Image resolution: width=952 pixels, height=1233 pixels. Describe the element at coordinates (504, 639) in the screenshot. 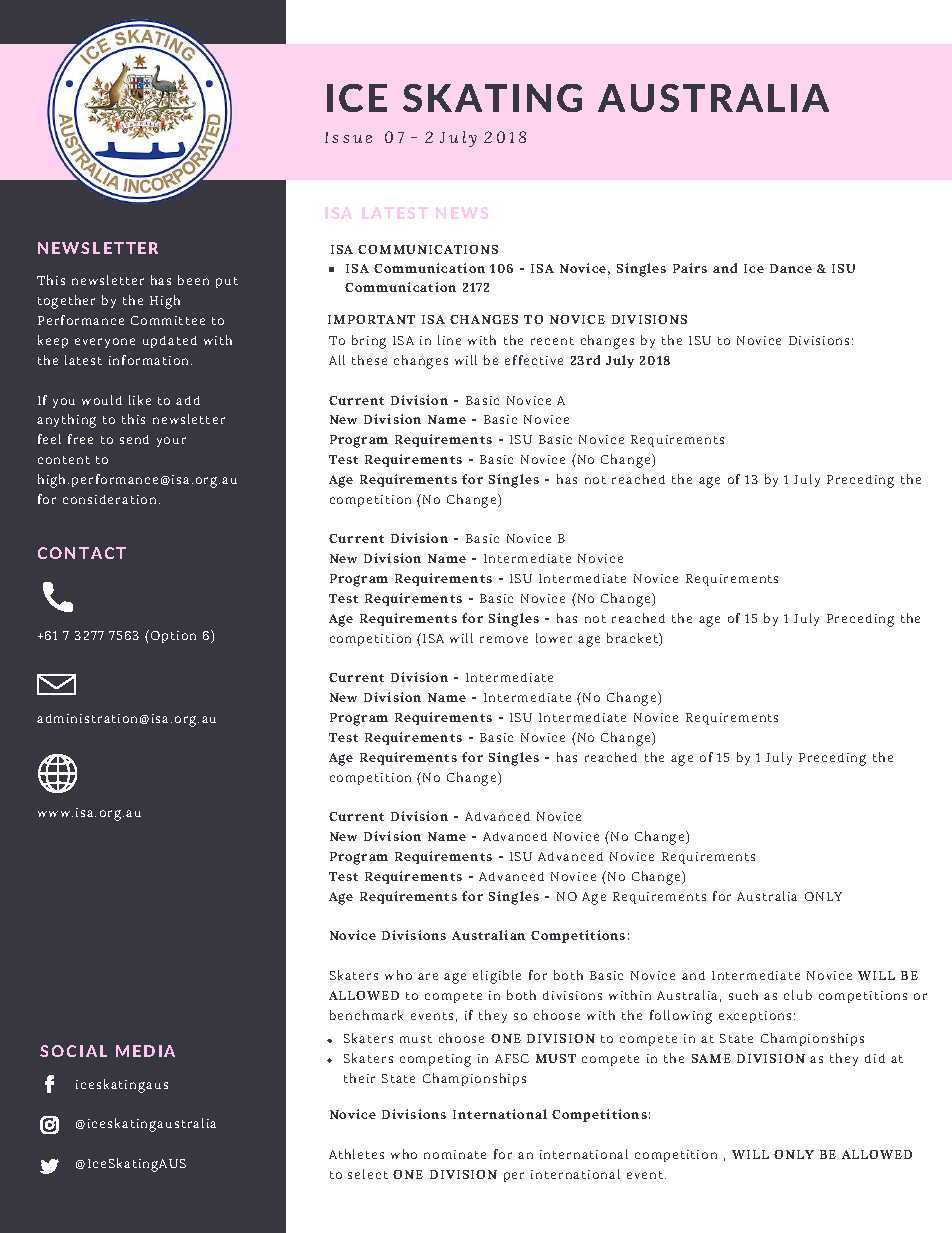

I see `remove` at that location.
